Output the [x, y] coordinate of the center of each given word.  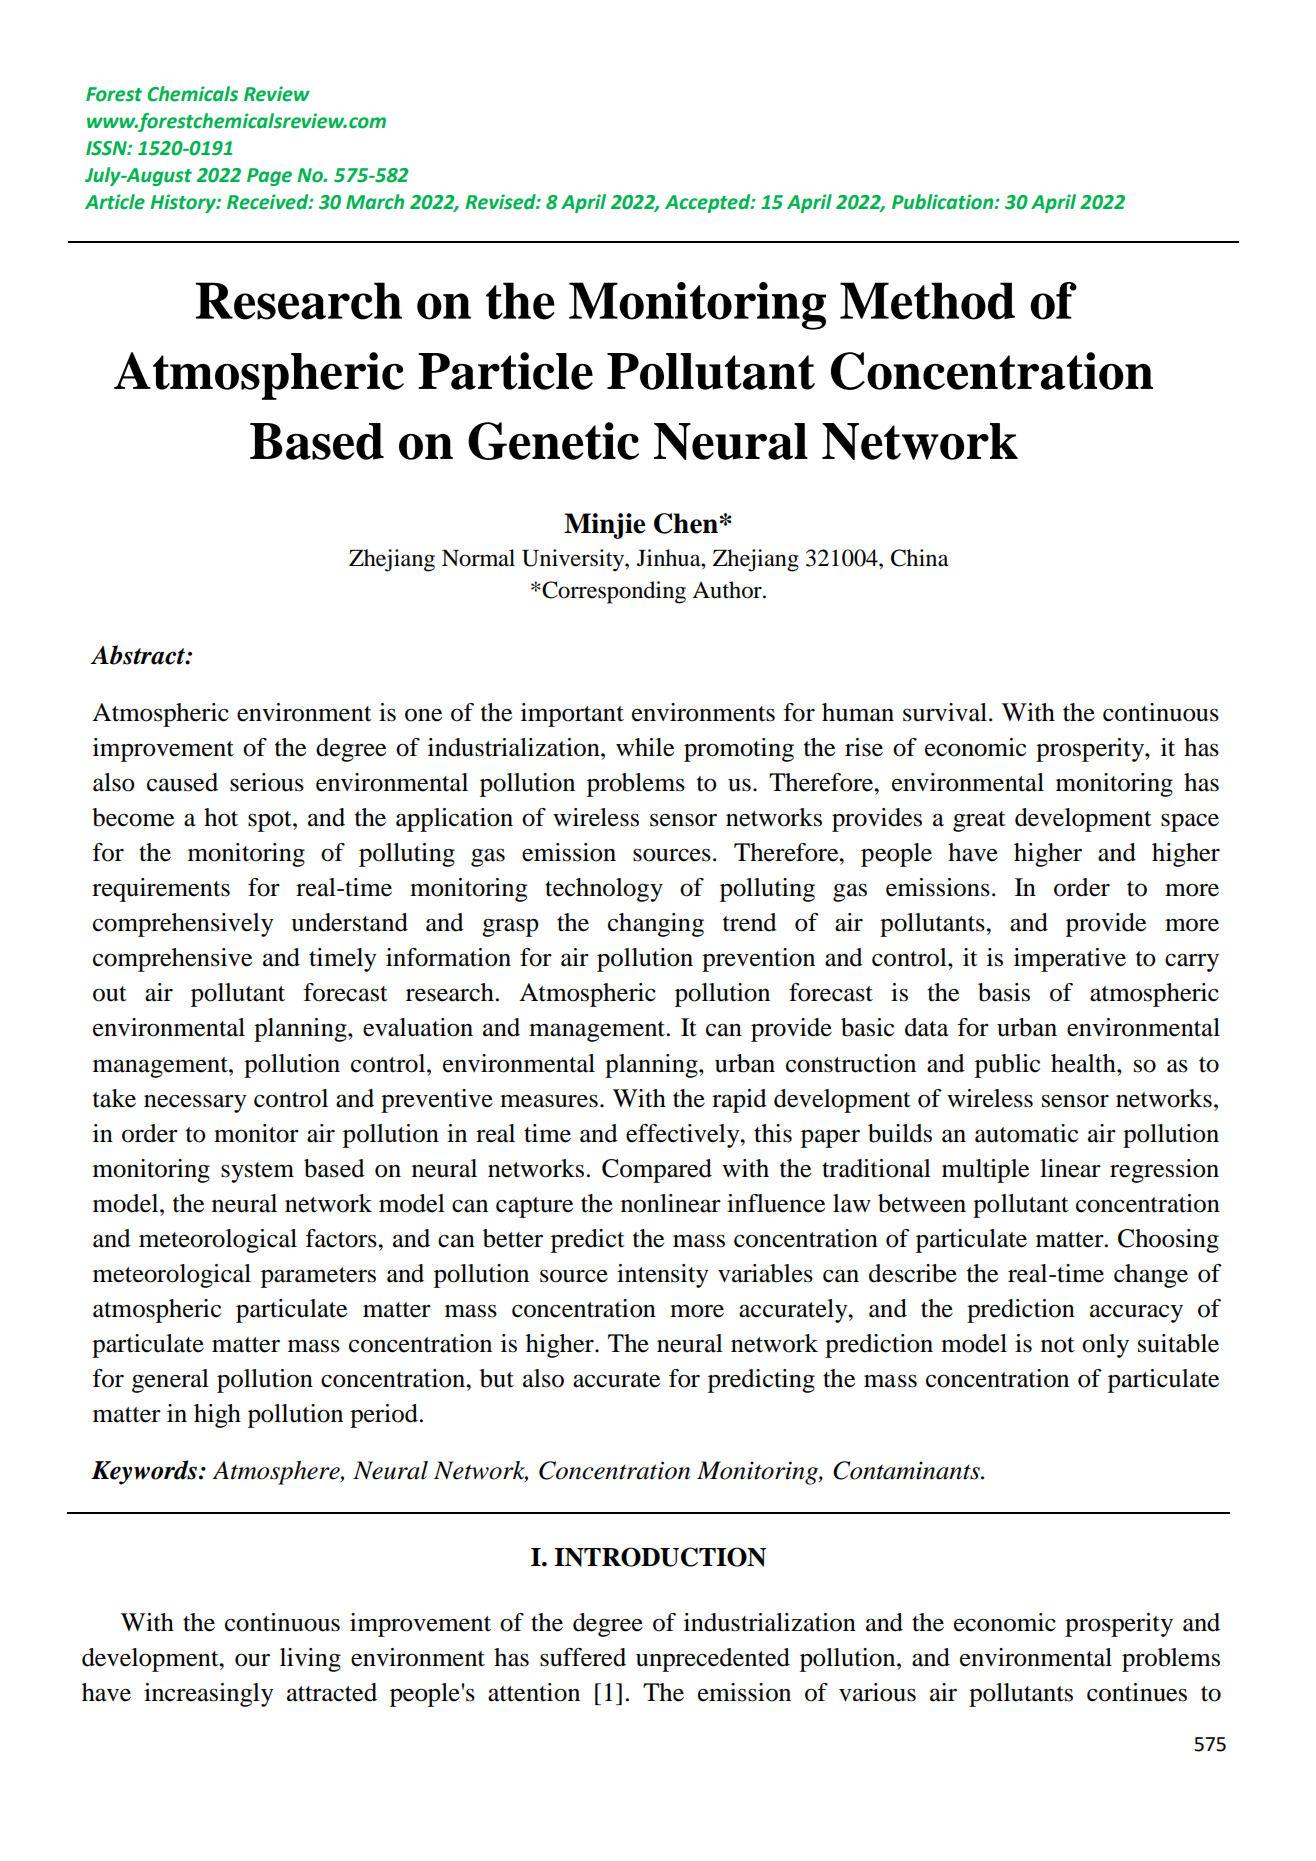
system [257, 1172]
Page [269, 177]
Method [927, 301]
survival [946, 712]
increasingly [208, 1695]
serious [267, 782]
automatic [1026, 1133]
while [645, 747]
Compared [657, 1171]
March [375, 202]
